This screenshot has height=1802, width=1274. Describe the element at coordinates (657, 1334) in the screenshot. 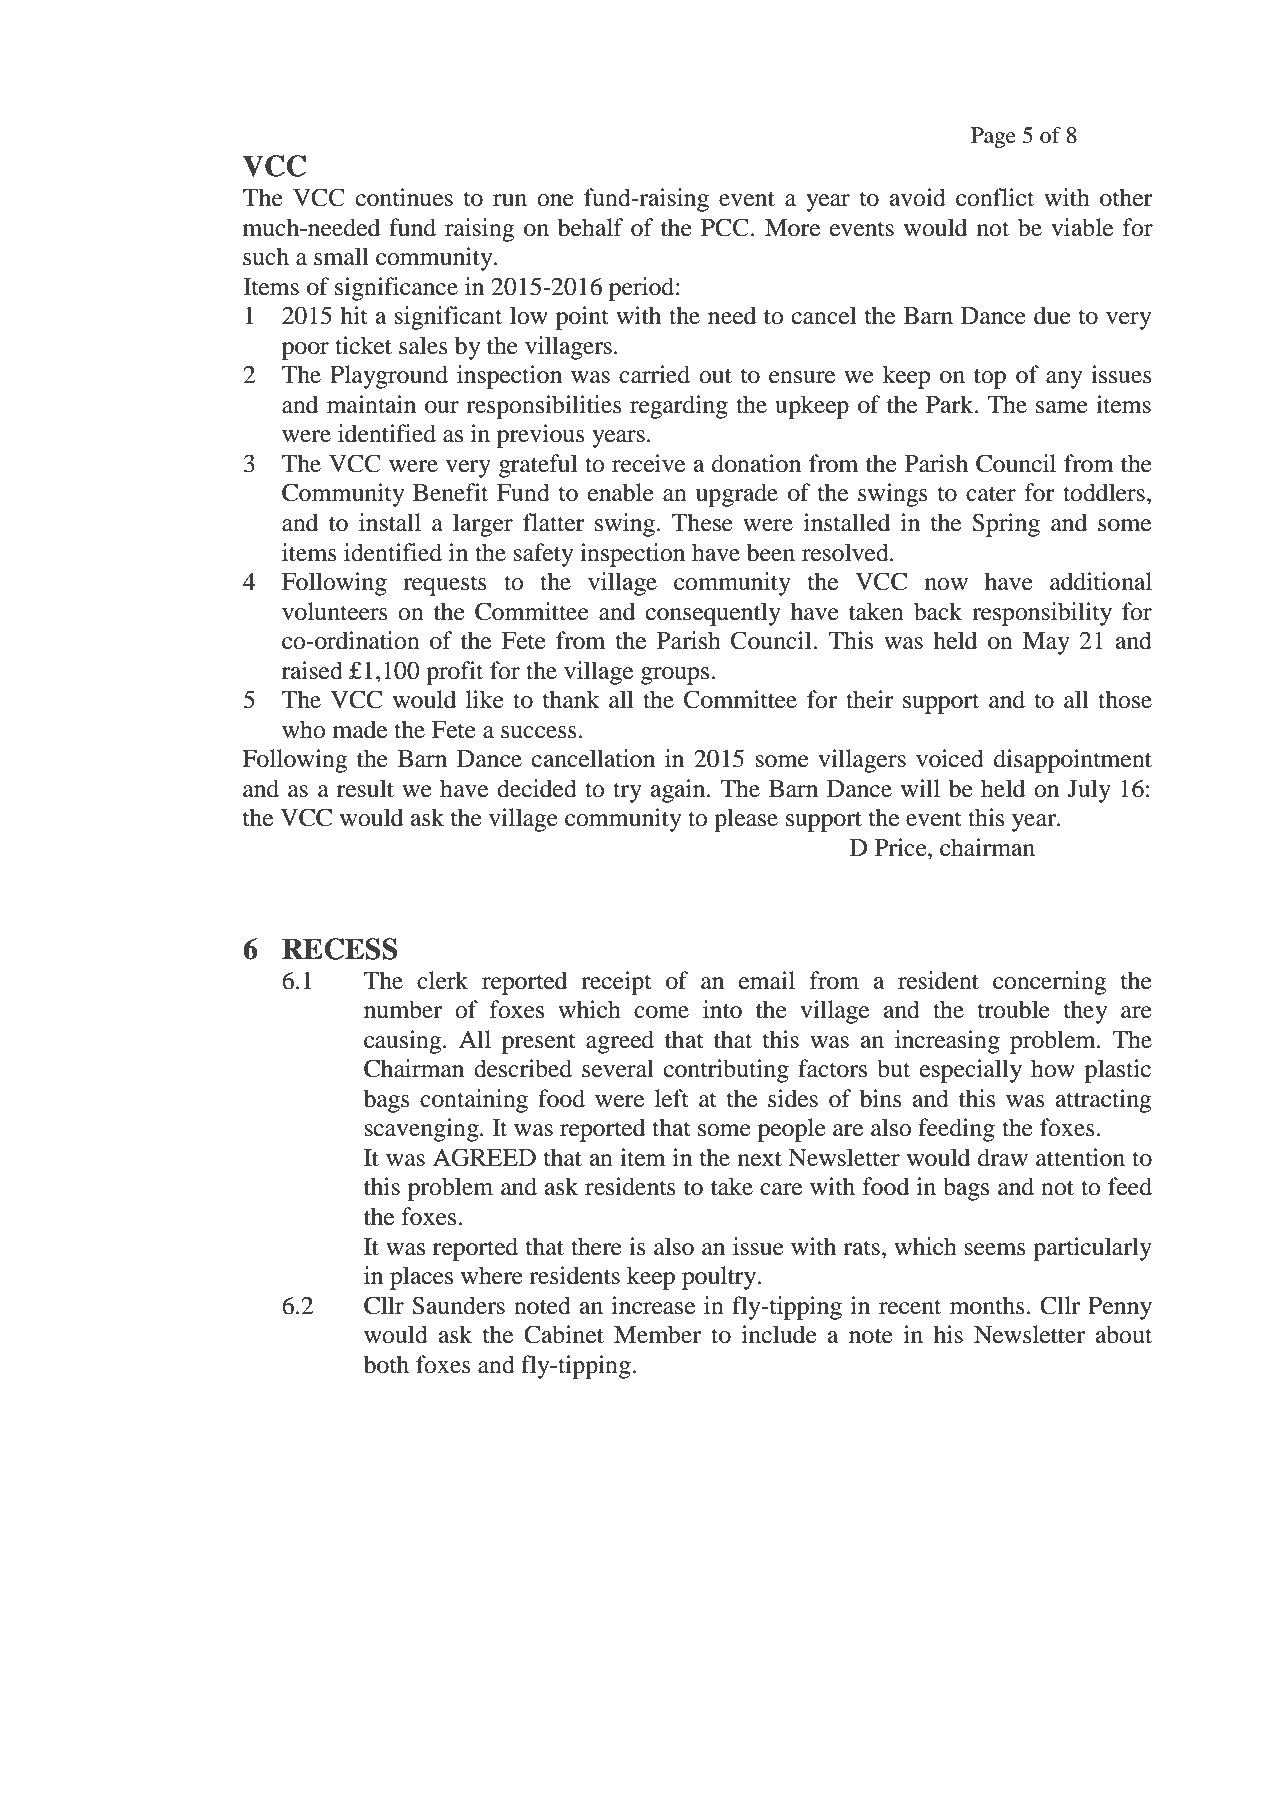

I see `Member` at that location.
